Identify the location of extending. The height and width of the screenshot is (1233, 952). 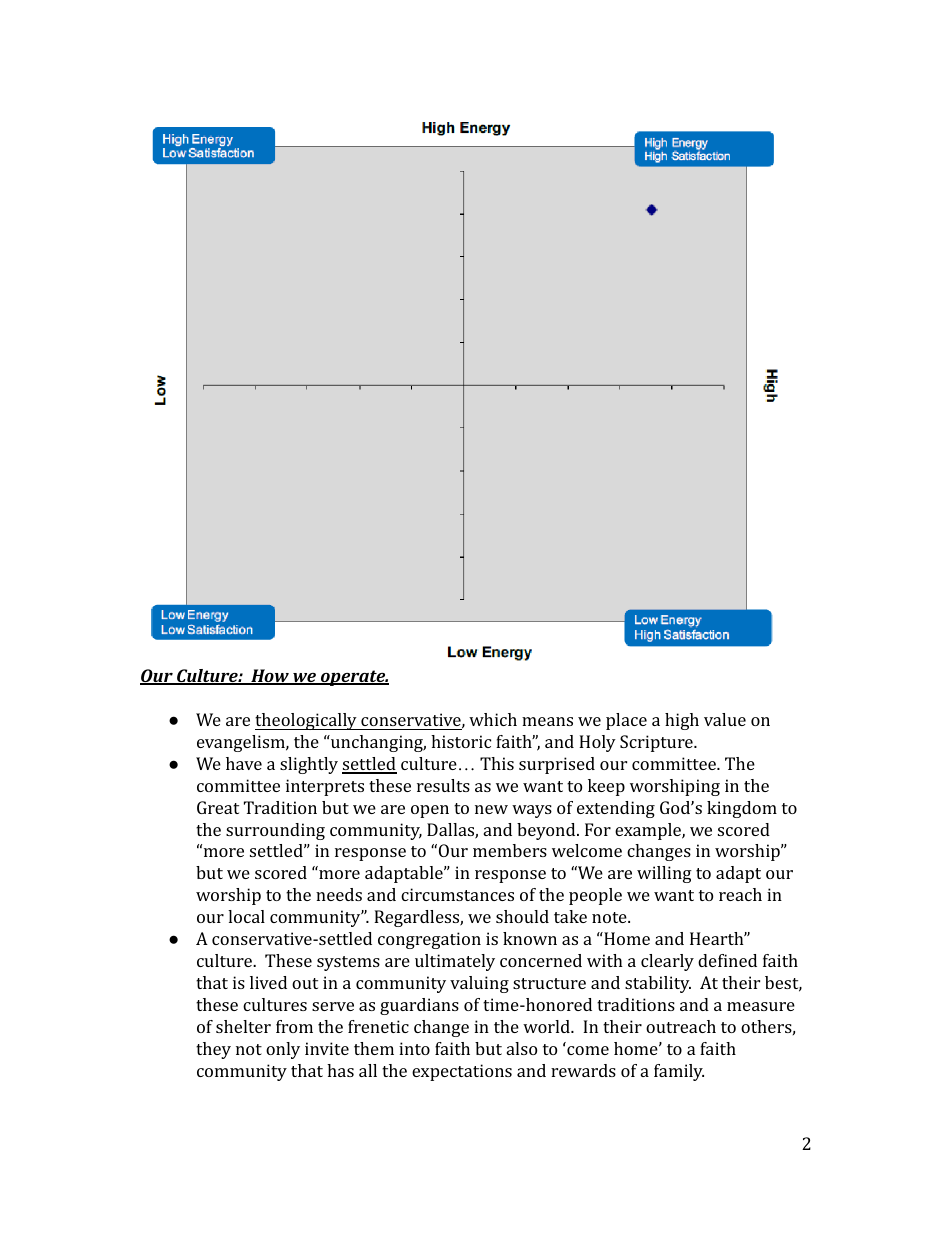
(616, 809).
